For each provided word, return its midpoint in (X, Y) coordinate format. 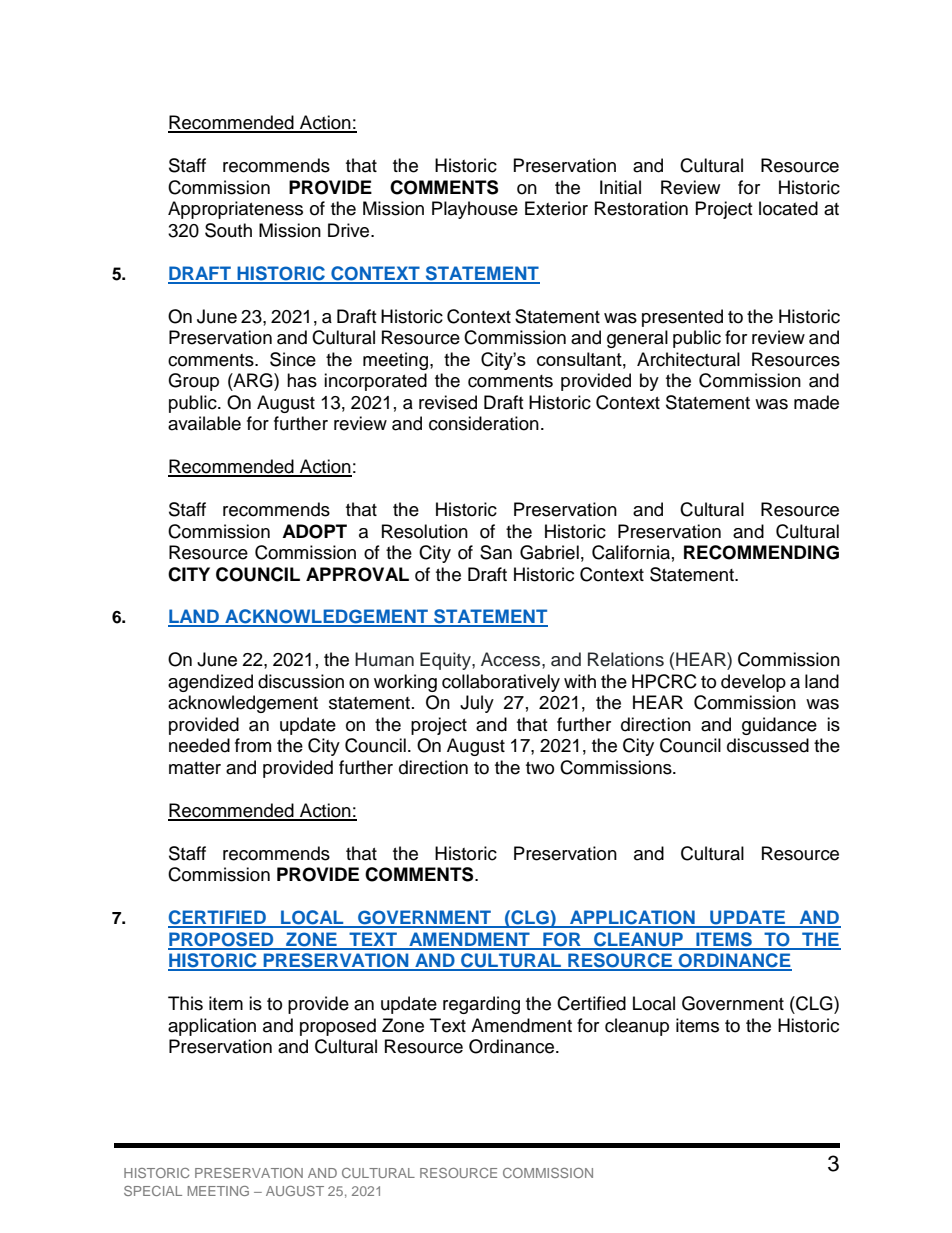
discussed (768, 745)
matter (195, 768)
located (788, 208)
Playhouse (475, 210)
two (540, 768)
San (496, 552)
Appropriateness (235, 210)
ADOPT (314, 531)
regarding (481, 1005)
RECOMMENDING (761, 552)
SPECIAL (153, 1191)
